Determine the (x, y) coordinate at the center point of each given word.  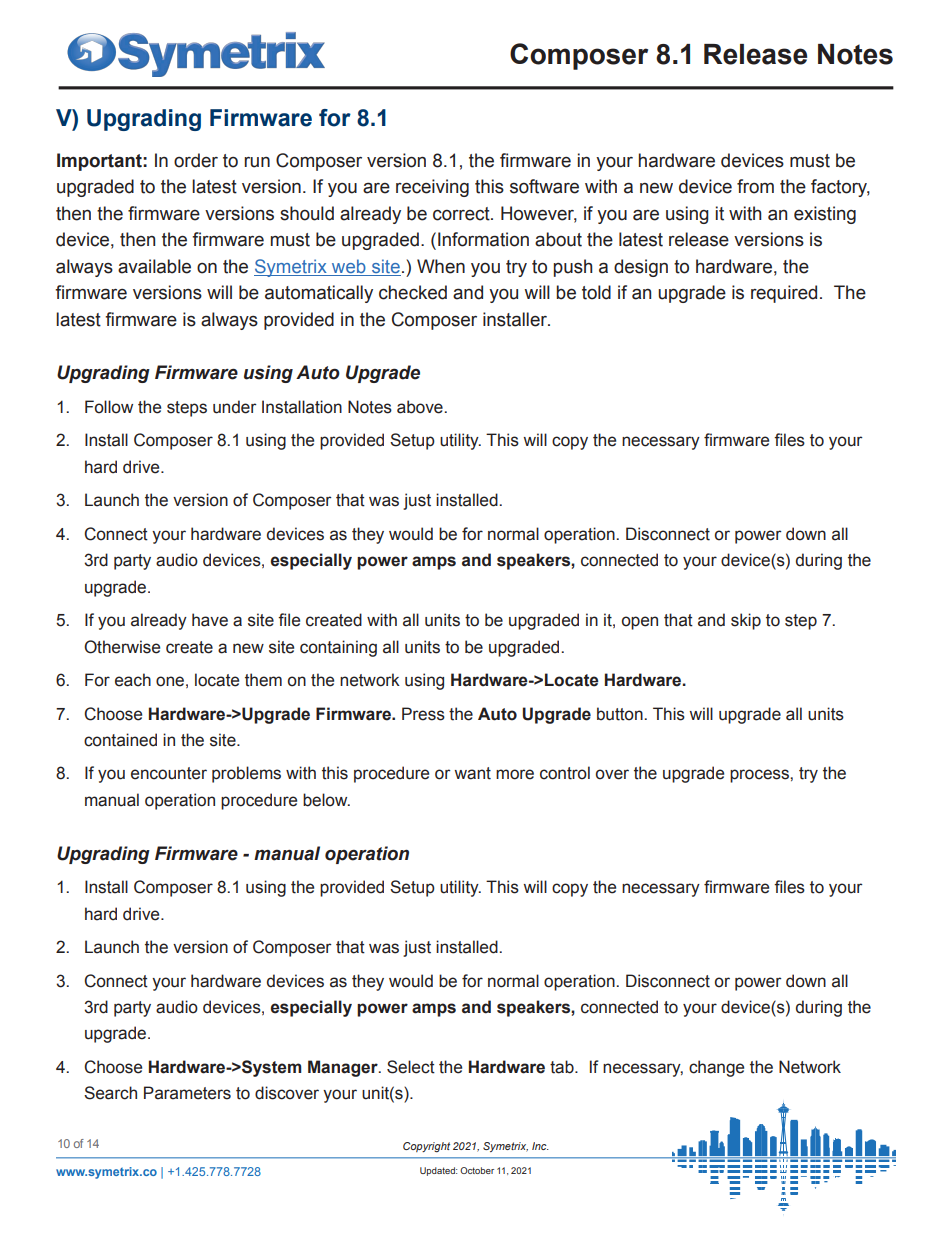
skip (746, 621)
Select (411, 1067)
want (472, 773)
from (755, 186)
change (716, 1068)
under (235, 407)
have (210, 620)
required (784, 294)
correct (462, 214)
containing (338, 648)
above (421, 407)
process (760, 776)
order (196, 160)
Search (110, 1093)
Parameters (187, 1093)
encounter (169, 773)
